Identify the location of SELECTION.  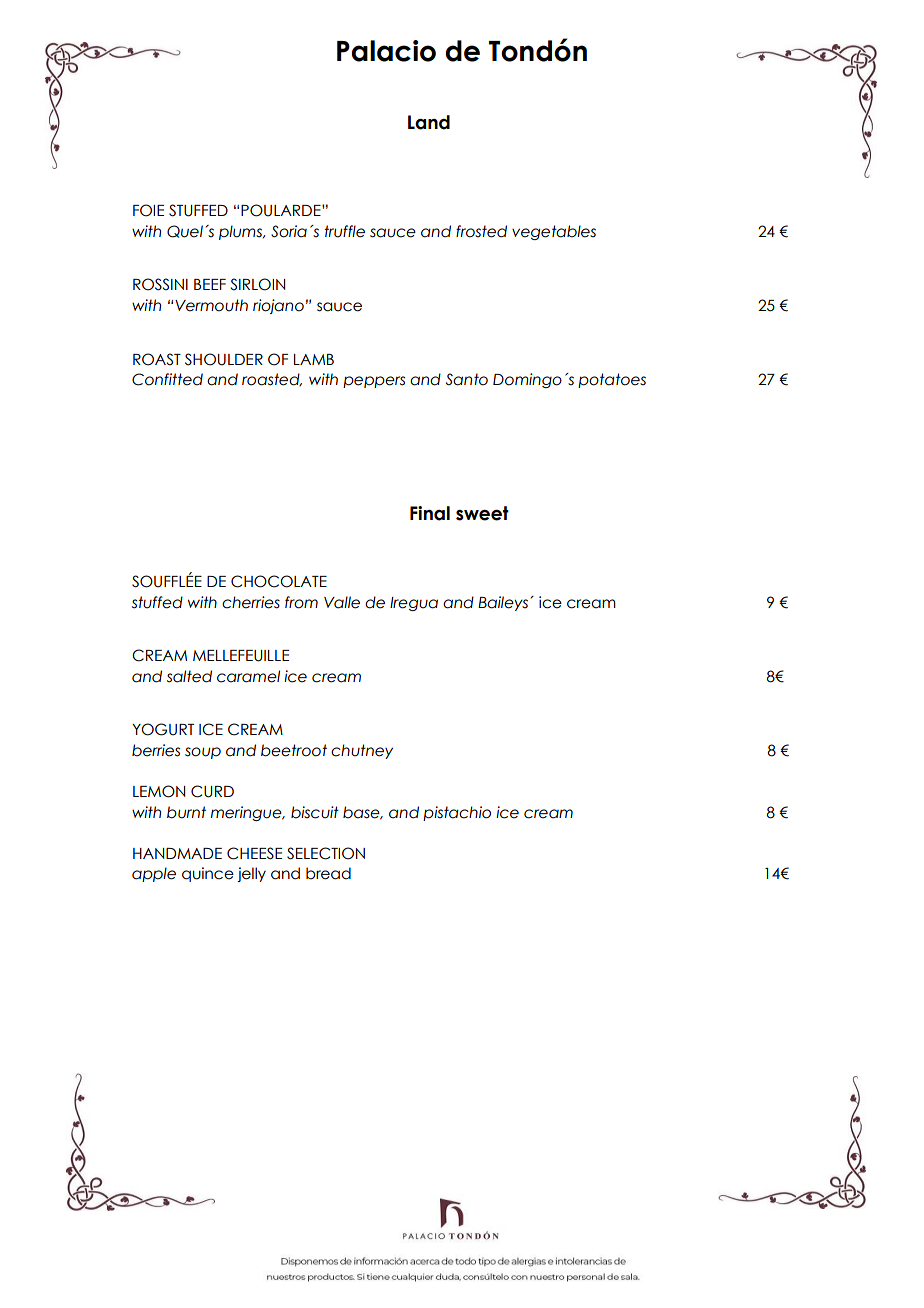
(326, 853).
